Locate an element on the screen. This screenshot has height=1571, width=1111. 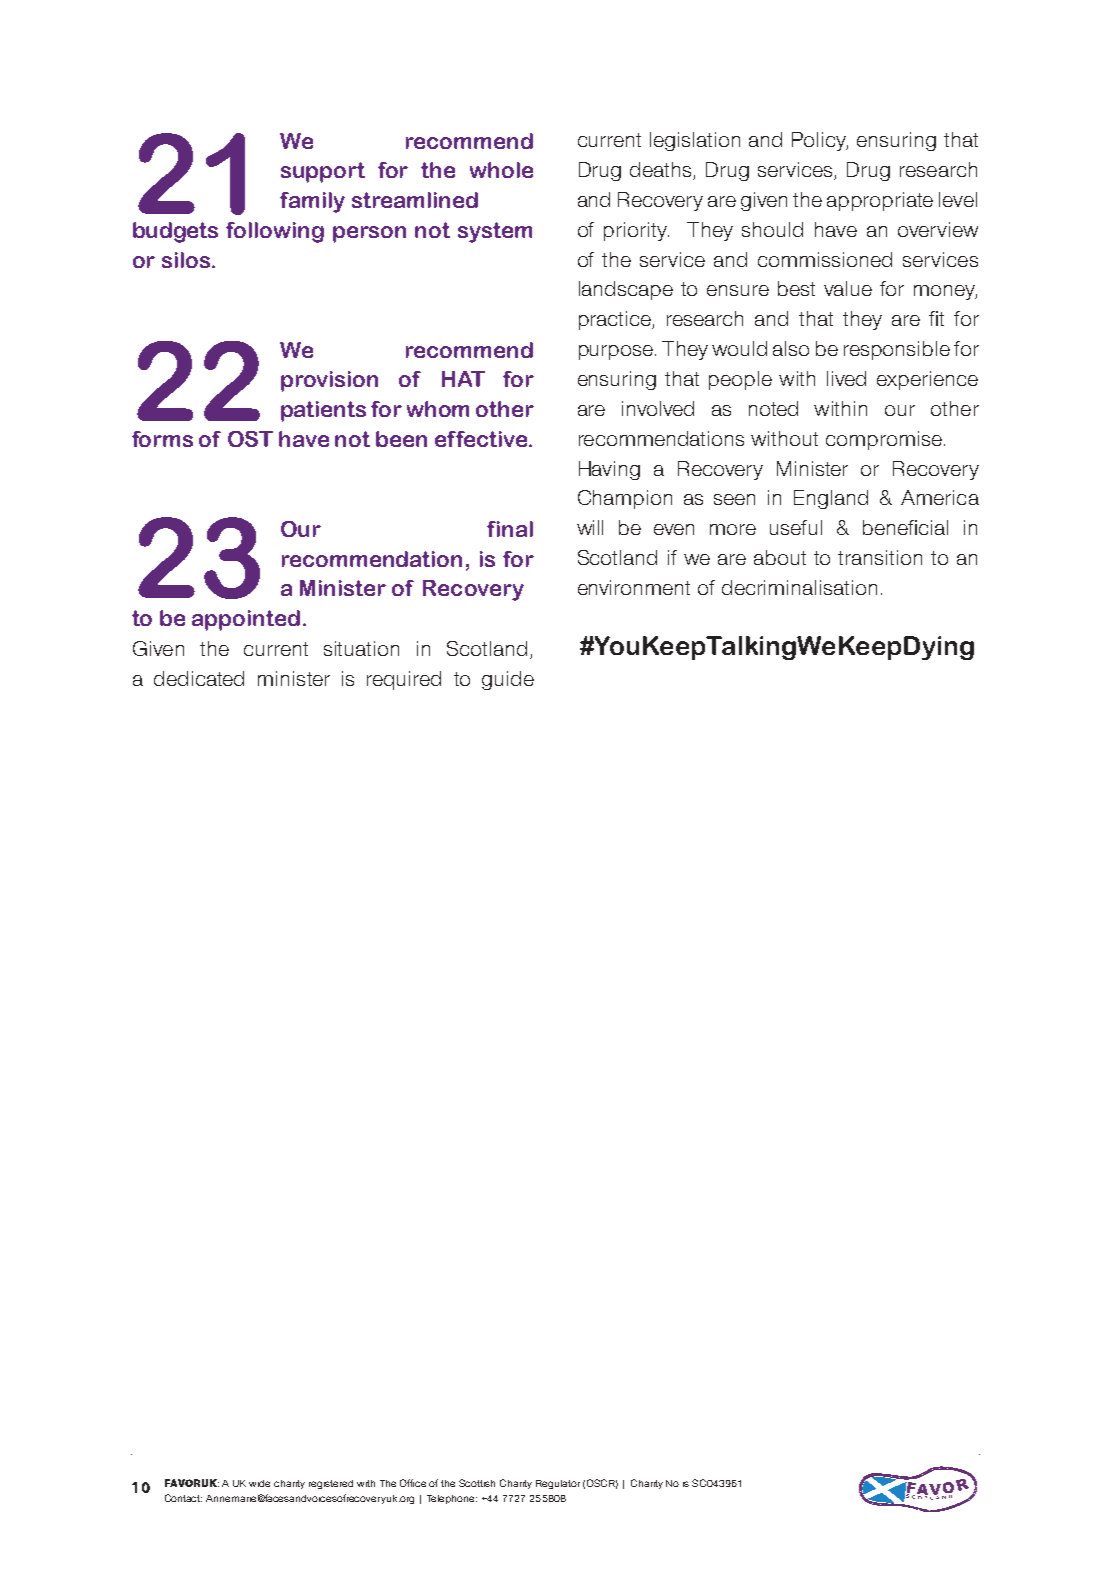
appointed is located at coordinates (246, 620).
